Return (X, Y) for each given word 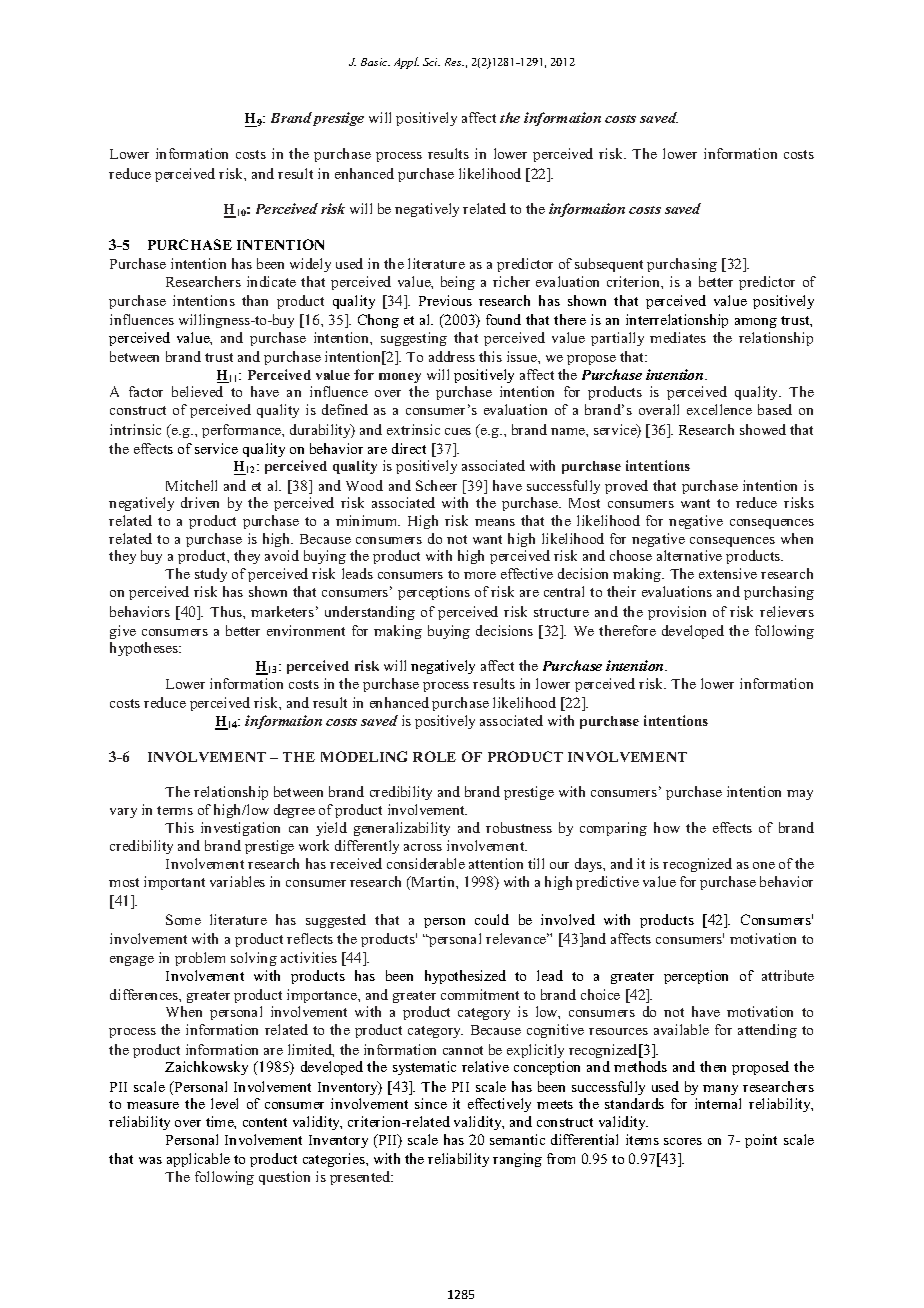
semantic (517, 1139)
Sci (431, 62)
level (224, 1103)
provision (677, 613)
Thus (227, 611)
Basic (375, 62)
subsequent (609, 265)
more (480, 575)
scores (683, 1141)
